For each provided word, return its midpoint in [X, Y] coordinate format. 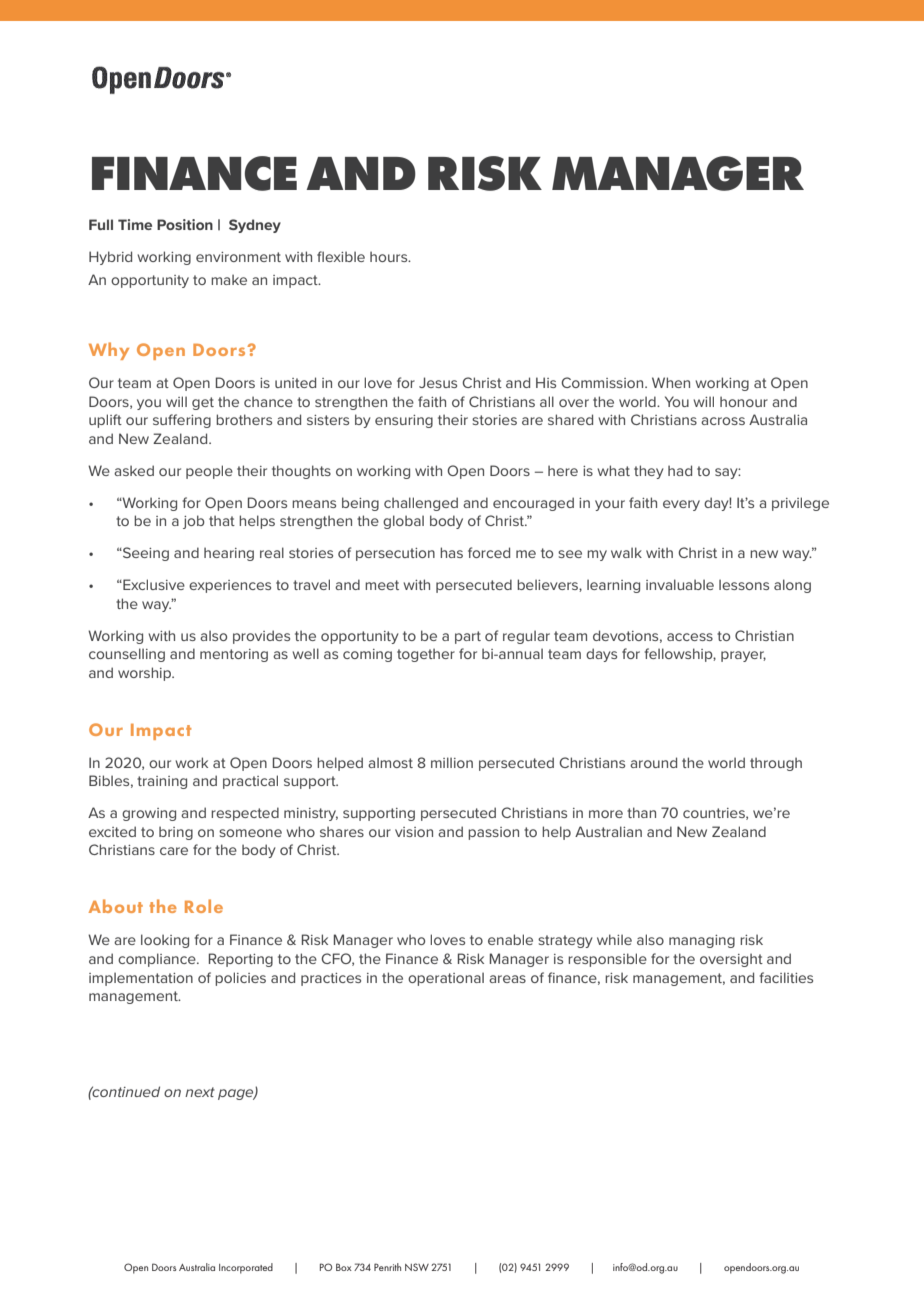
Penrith [387, 1267]
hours [390, 256]
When [671, 382]
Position [185, 224]
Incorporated [246, 1268]
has [451, 552]
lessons [744, 584]
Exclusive [153, 584]
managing [702, 941]
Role [204, 906]
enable [510, 939]
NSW [417, 1267]
